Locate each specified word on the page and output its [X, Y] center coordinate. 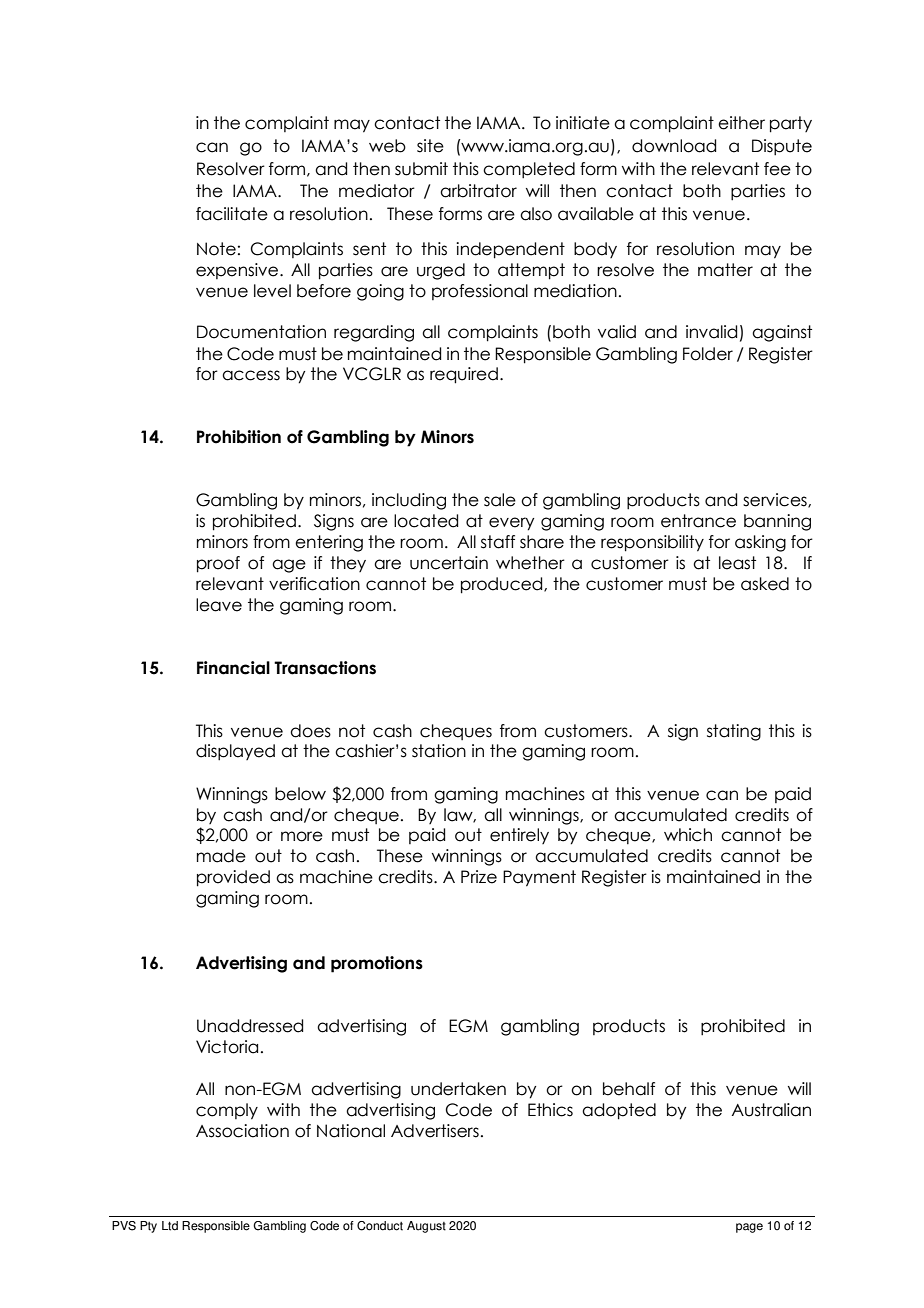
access [251, 375]
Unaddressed [250, 1026]
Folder [708, 354]
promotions [377, 964]
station [439, 751]
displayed [235, 752]
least [737, 563]
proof [218, 564]
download [674, 146]
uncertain [449, 563]
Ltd [170, 1226]
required [464, 375]
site [430, 146]
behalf [629, 1089]
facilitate [232, 214]
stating [734, 732]
